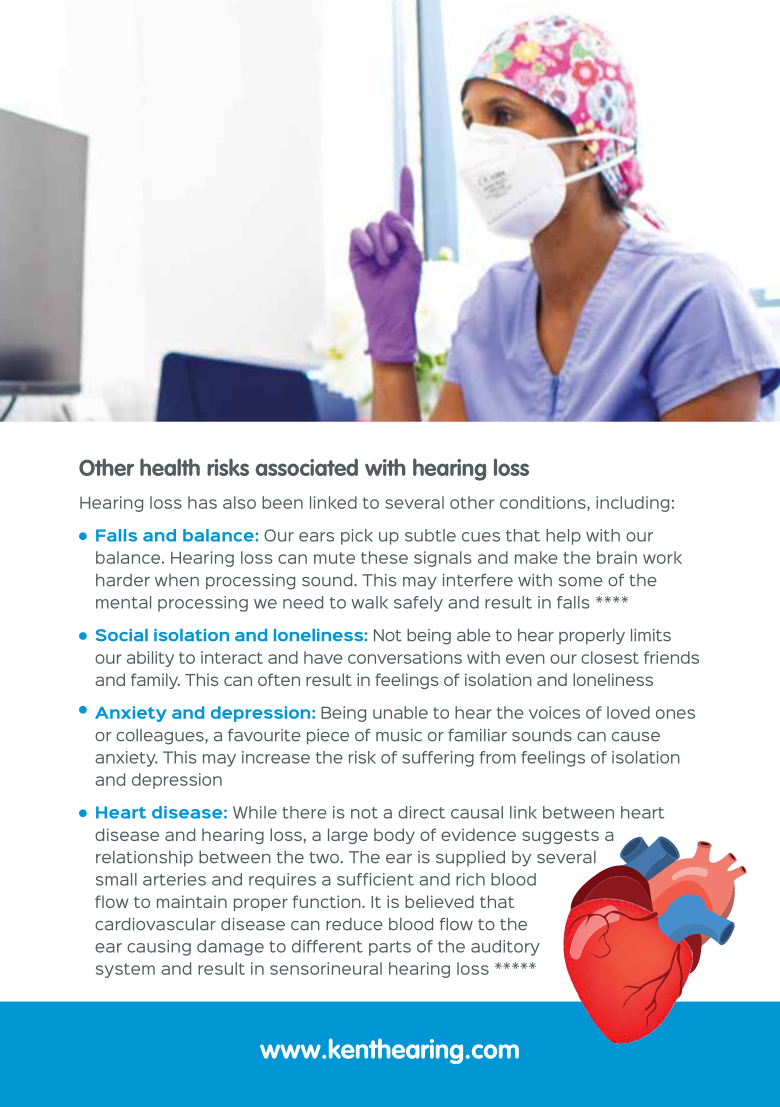  Describe the element at coordinates (421, 812) in the page. I see `direct` at that location.
